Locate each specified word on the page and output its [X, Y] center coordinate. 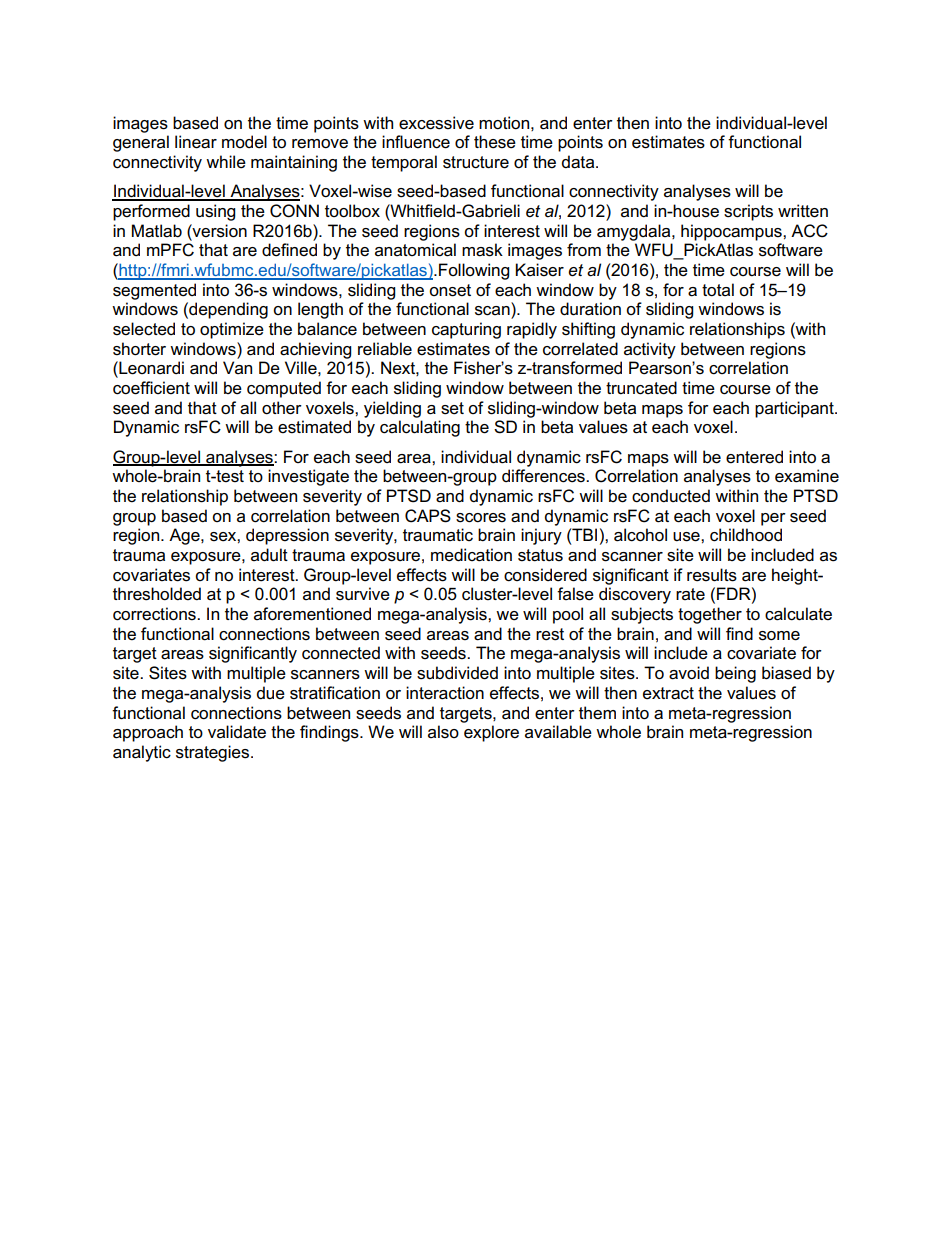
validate [237, 732]
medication [471, 555]
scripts [748, 212]
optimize [232, 330]
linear [196, 142]
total [718, 290]
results [712, 575]
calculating [420, 428]
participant [795, 409]
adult [269, 555]
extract [668, 693]
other [282, 408]
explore [491, 733]
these [495, 142]
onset [450, 290]
